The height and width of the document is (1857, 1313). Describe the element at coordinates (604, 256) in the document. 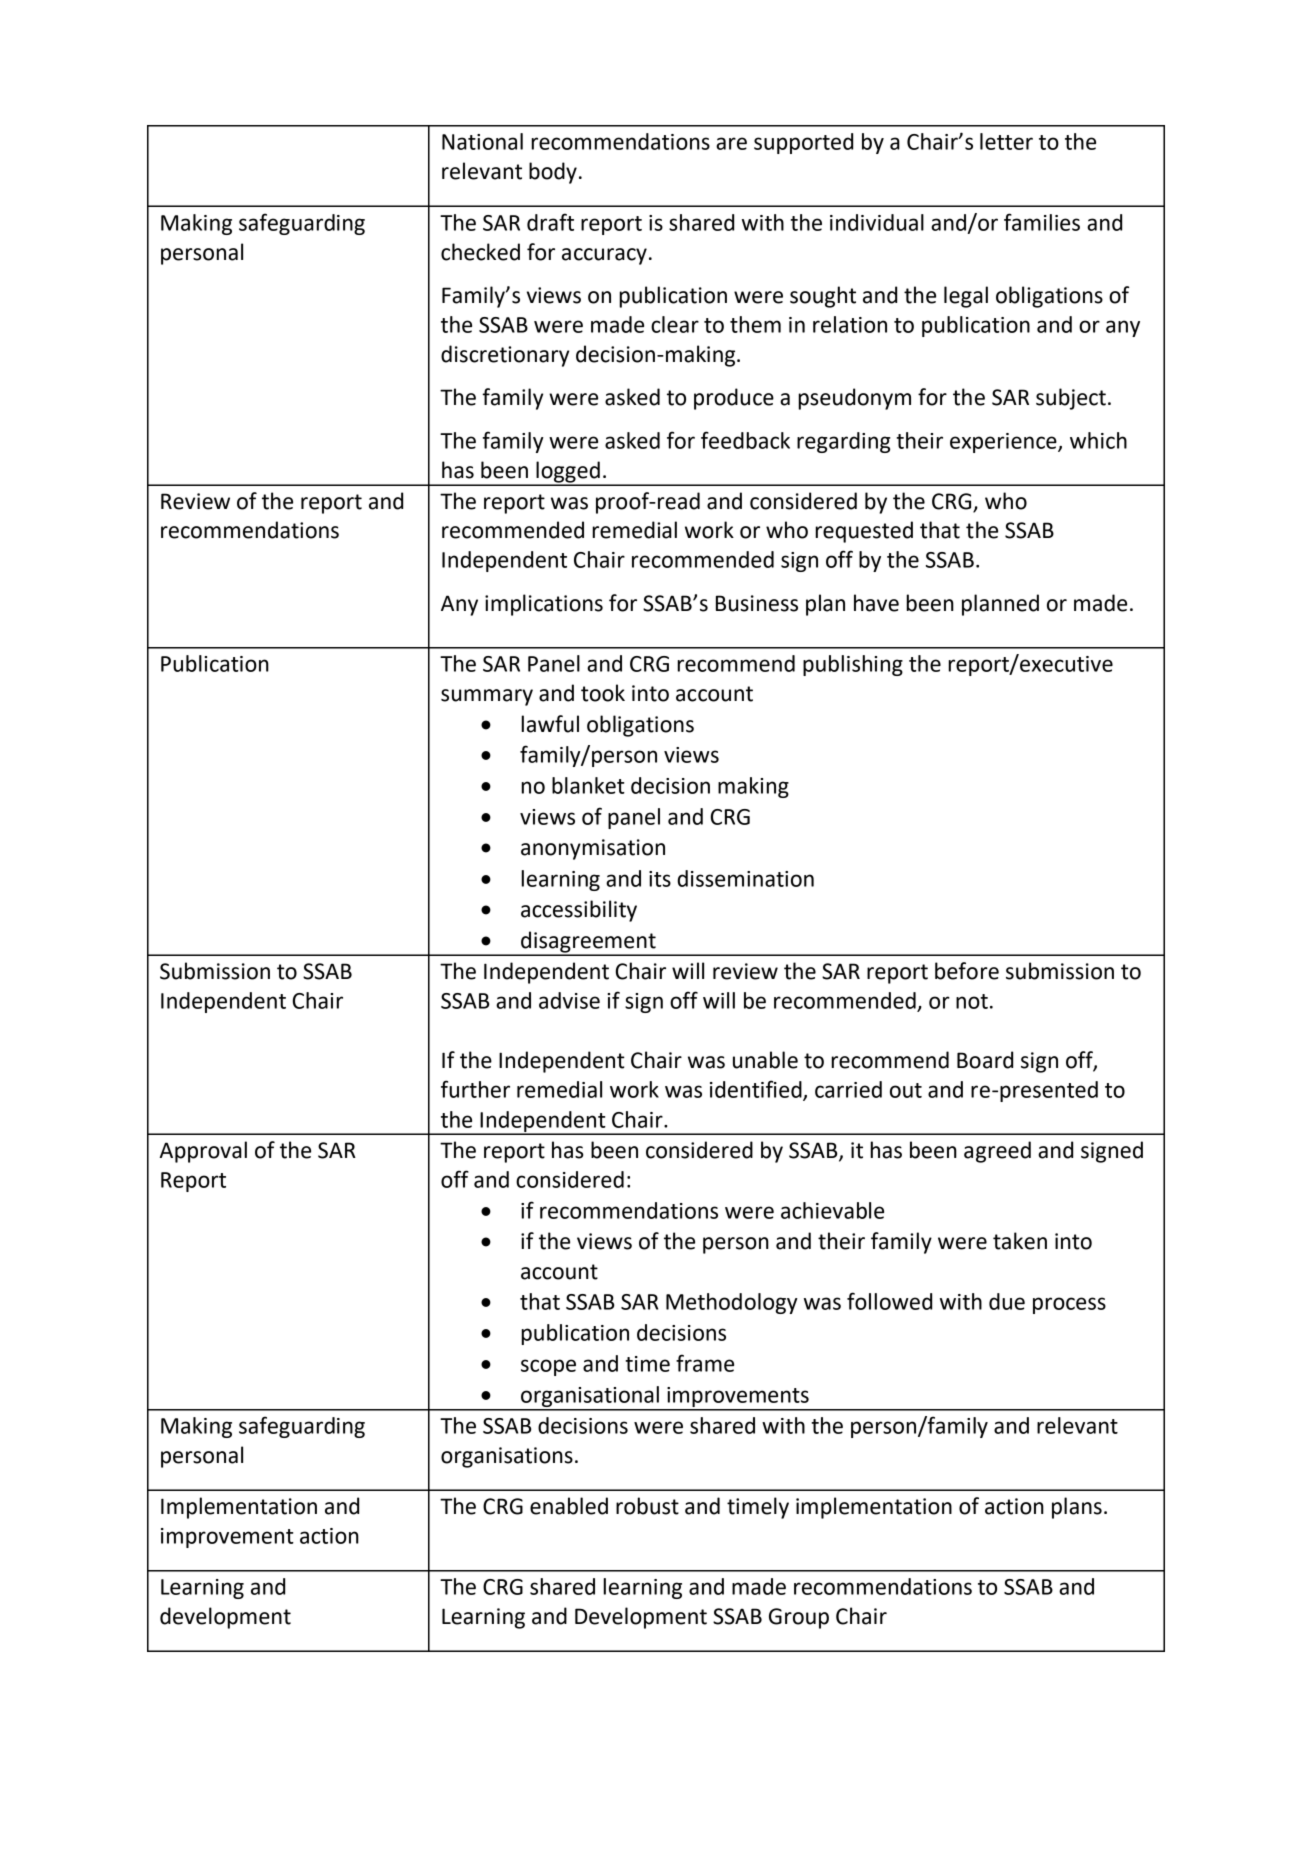

I see `accuracy` at that location.
